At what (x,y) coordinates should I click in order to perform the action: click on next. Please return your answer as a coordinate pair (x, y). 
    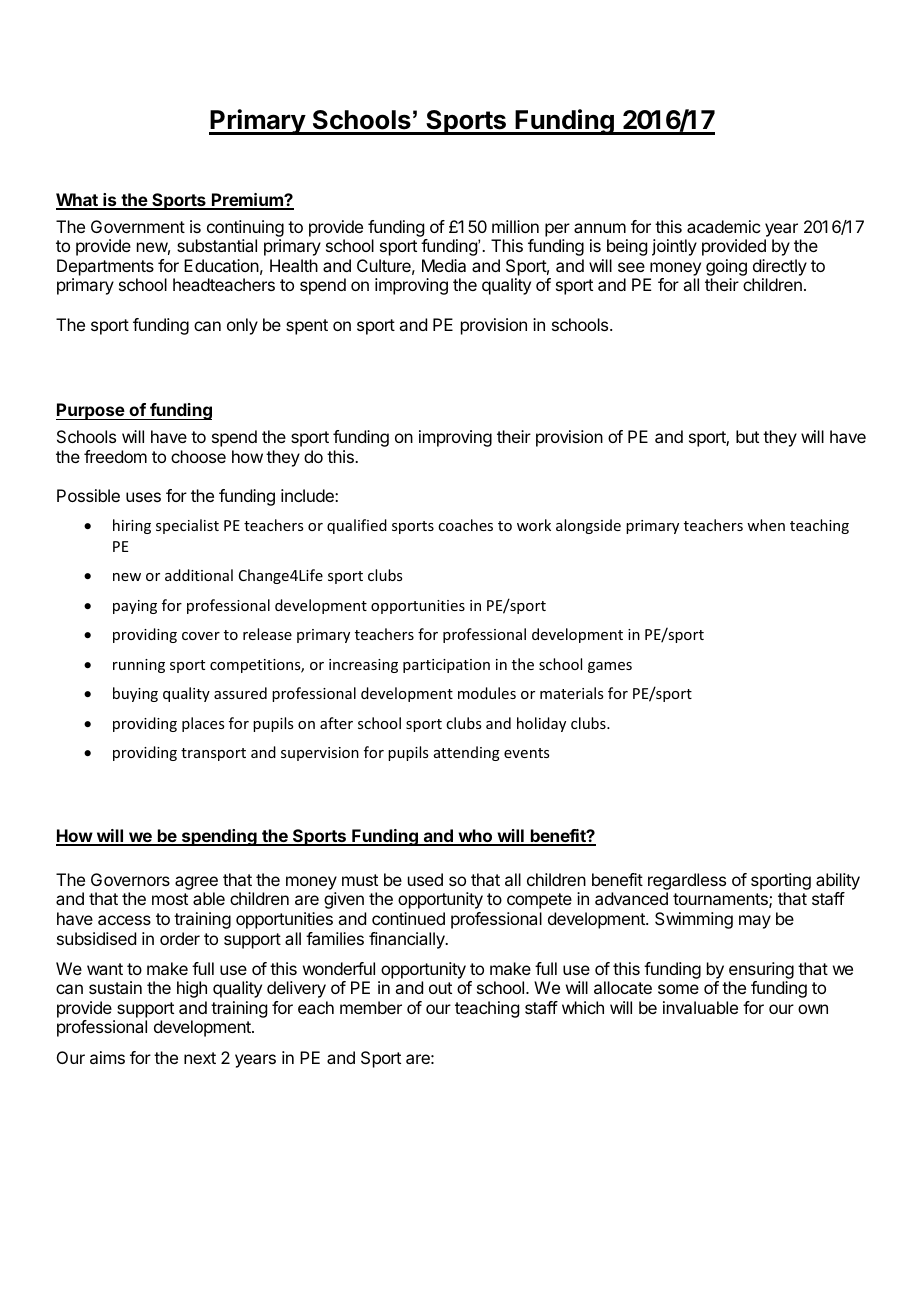
    Looking at the image, I should click on (200, 1058).
